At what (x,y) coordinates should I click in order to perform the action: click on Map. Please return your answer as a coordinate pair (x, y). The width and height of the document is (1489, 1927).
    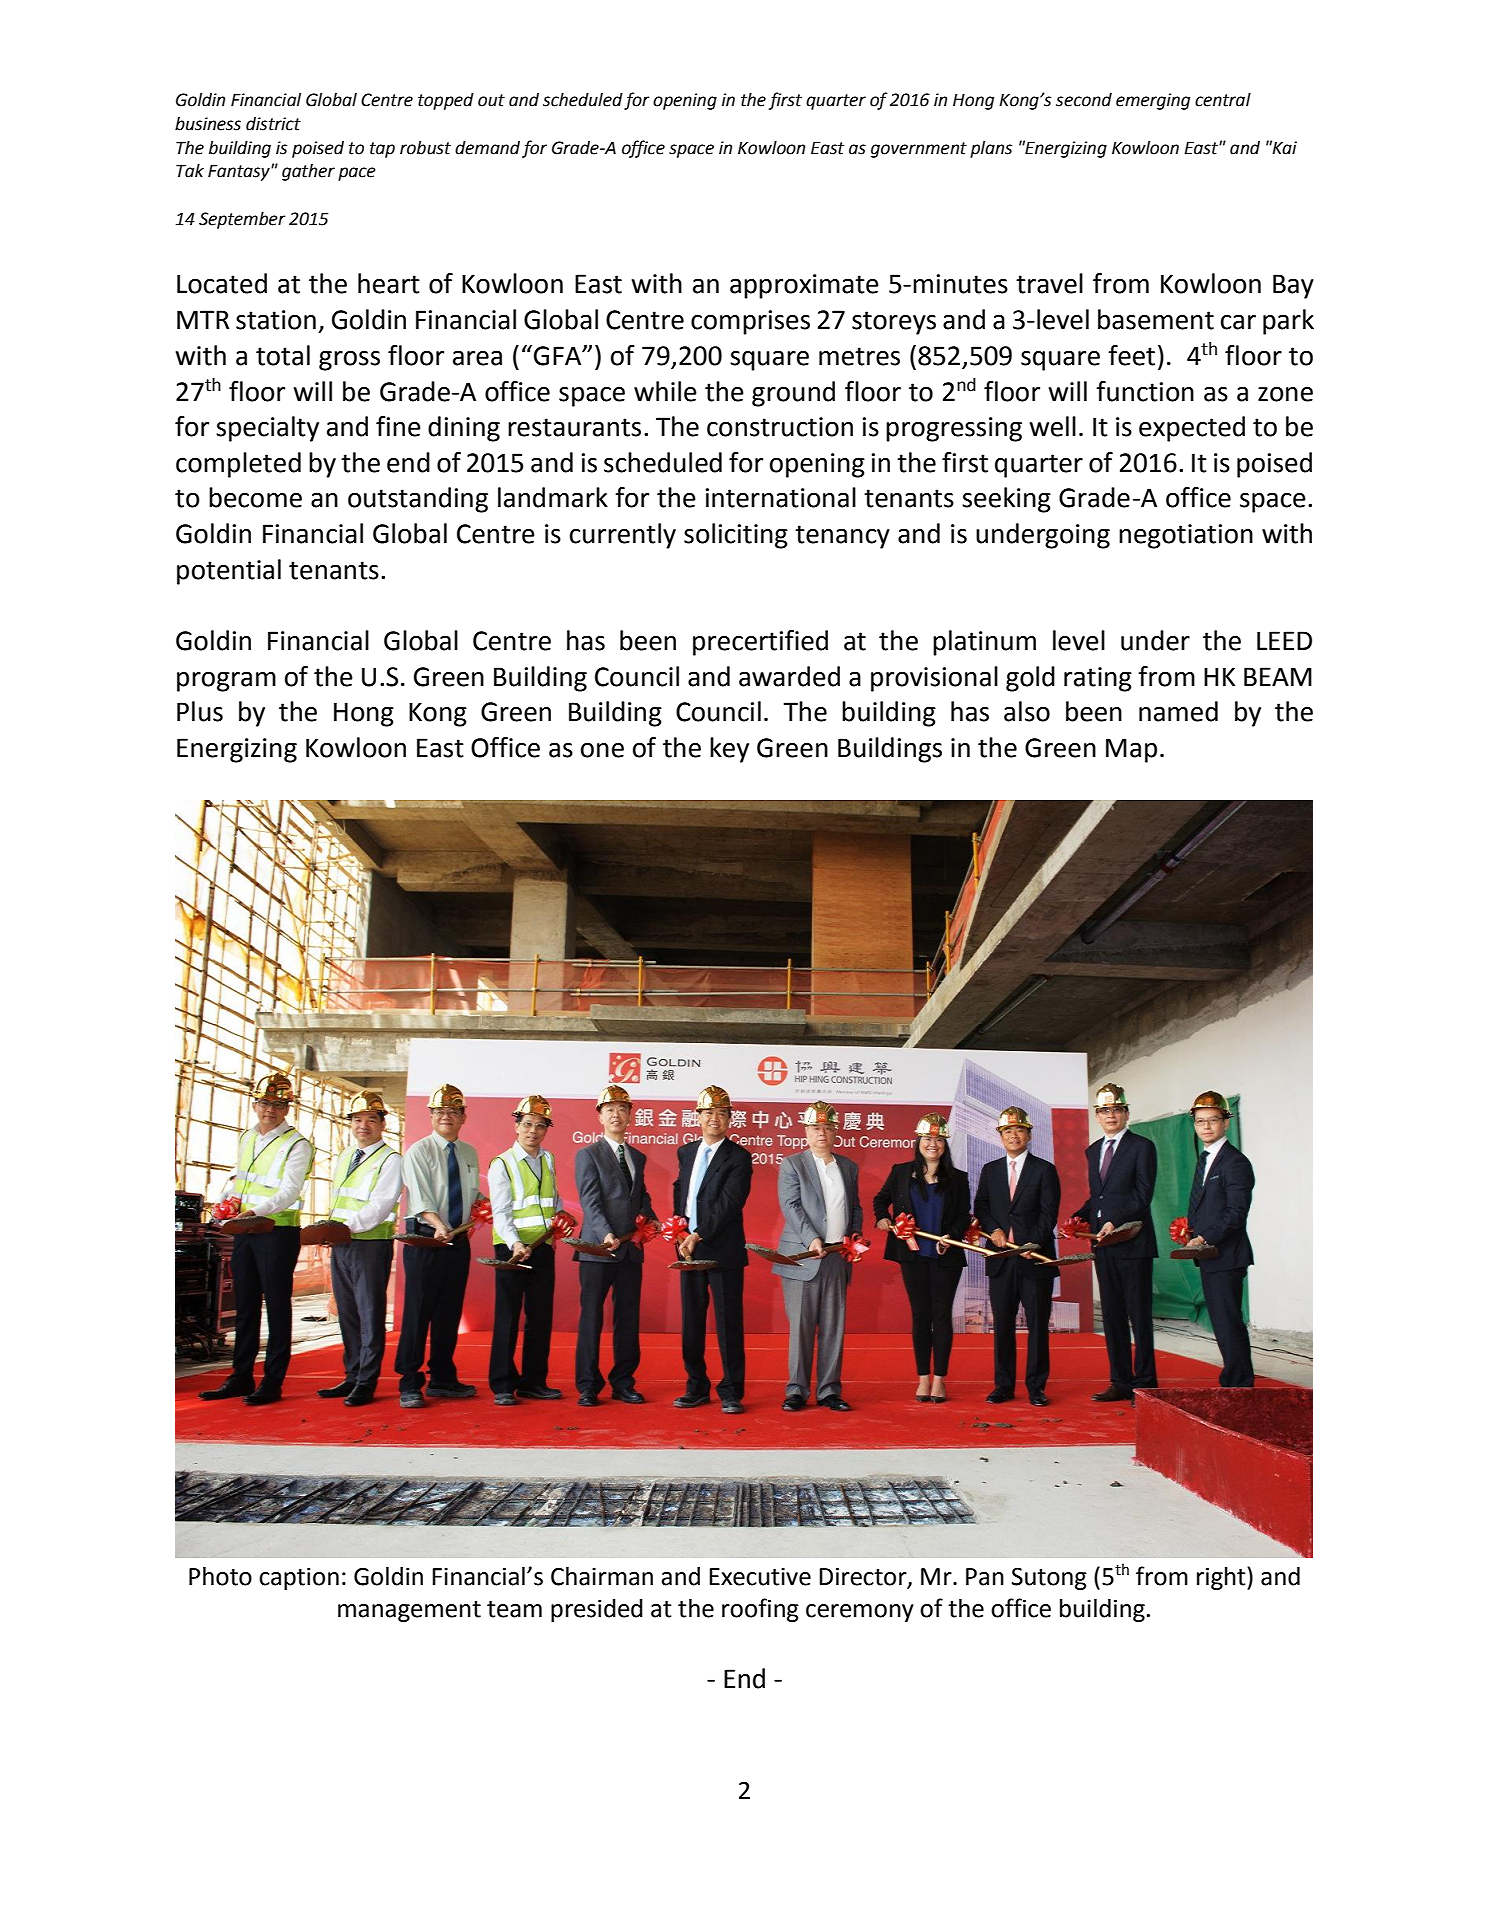
    Looking at the image, I should click on (1131, 750).
